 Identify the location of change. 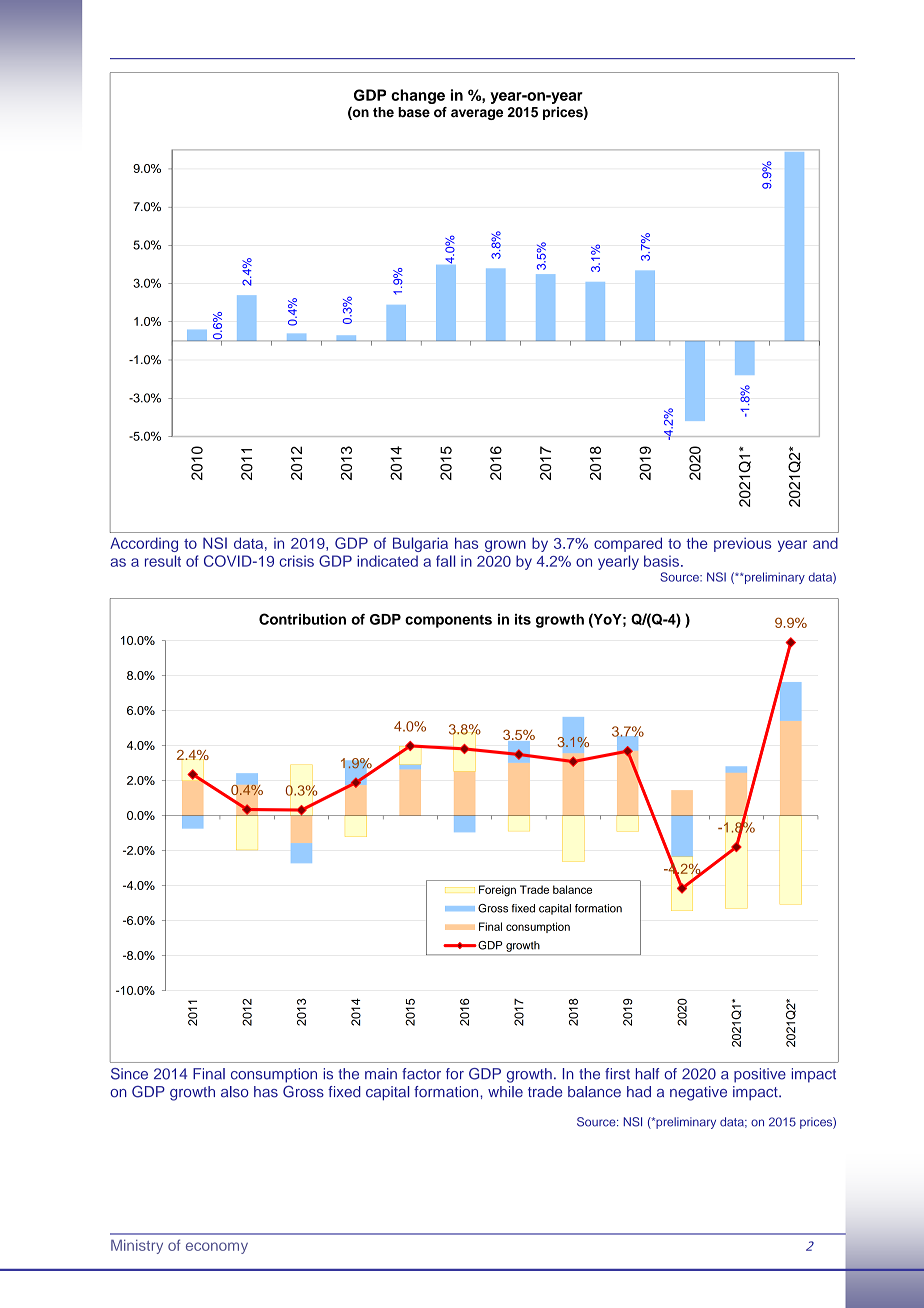
(418, 96).
